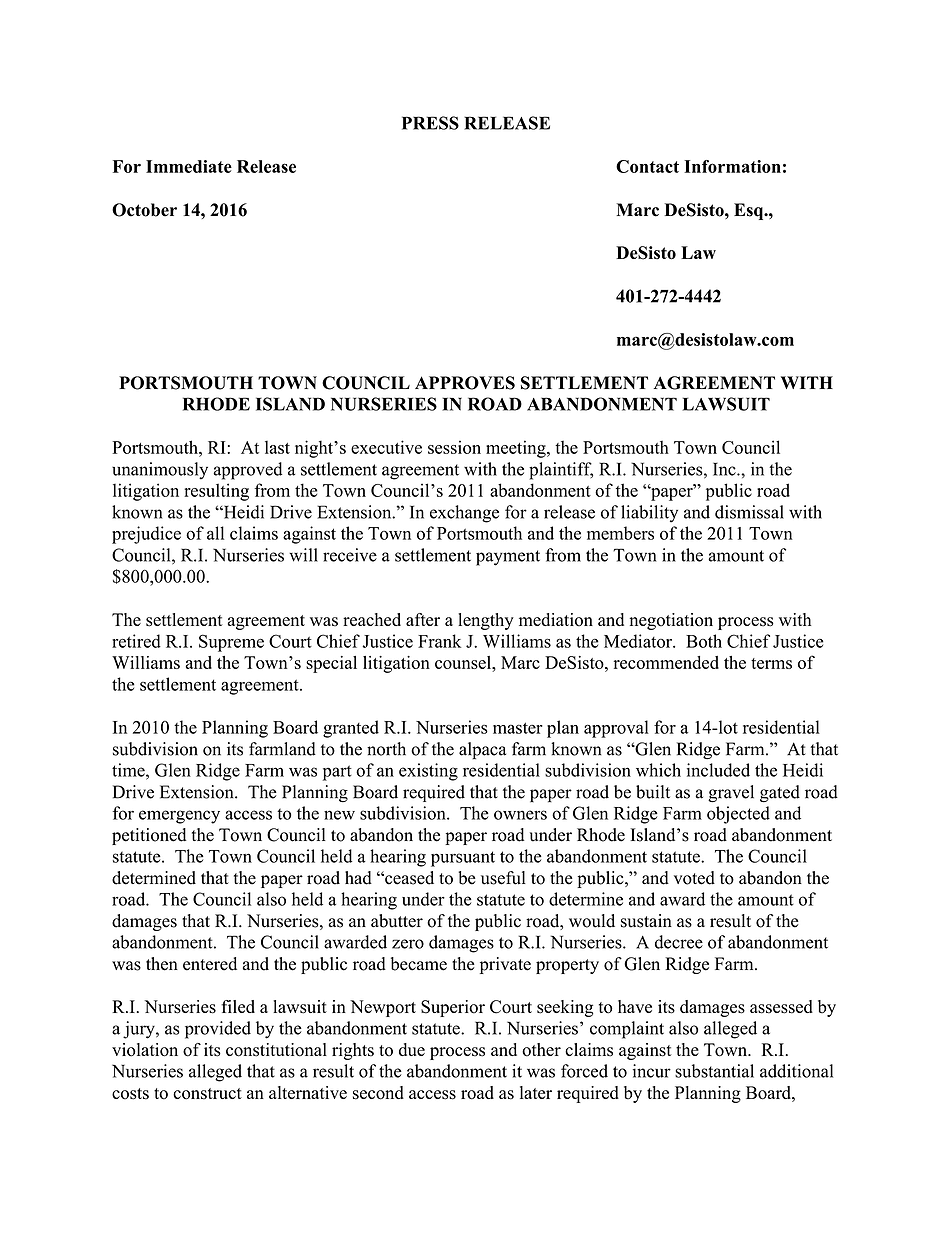 This image has height=1233, width=952. What do you see at coordinates (277, 447) in the image?
I see `last` at bounding box center [277, 447].
